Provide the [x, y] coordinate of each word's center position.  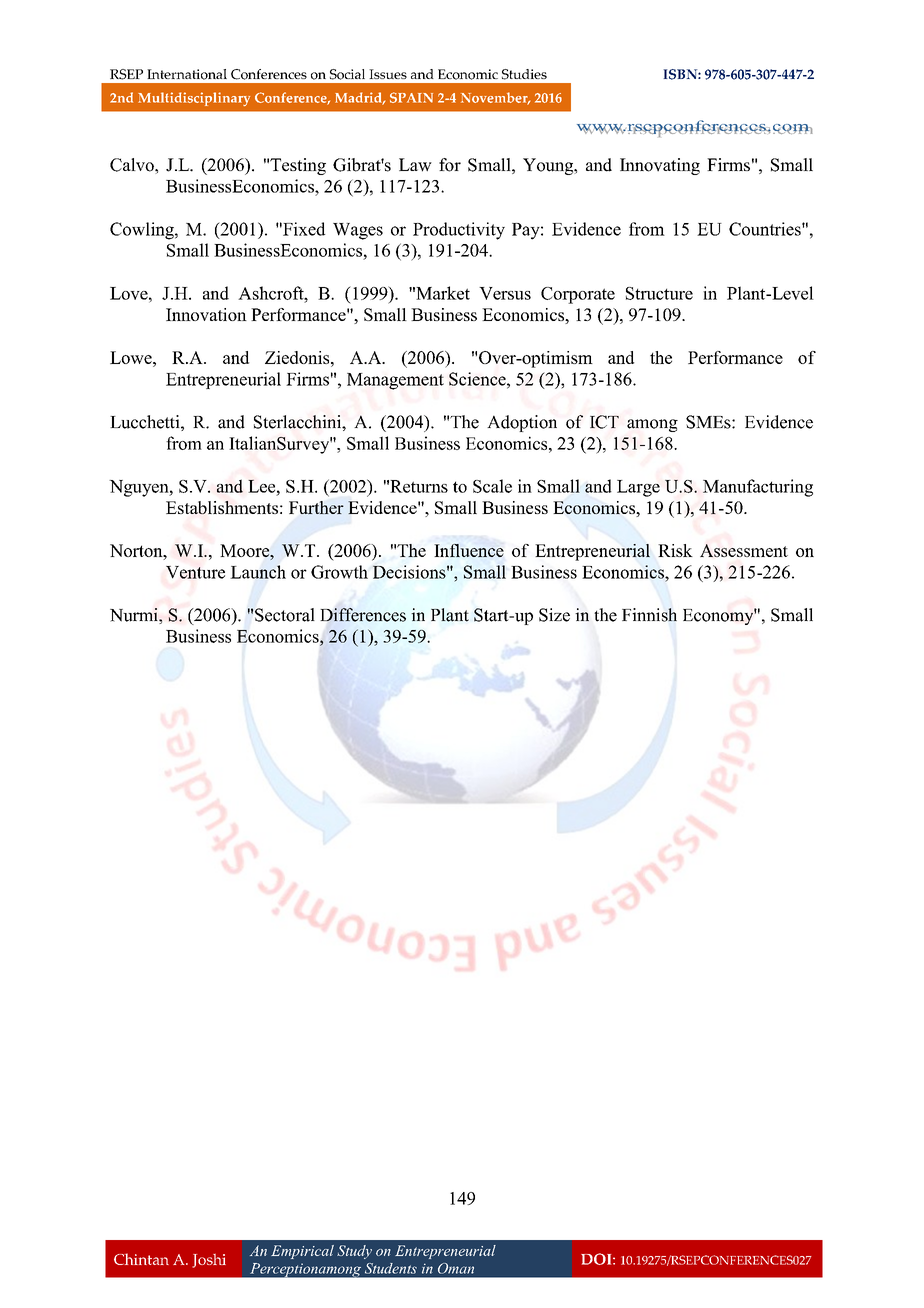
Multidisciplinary [194, 99]
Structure [659, 293]
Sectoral [285, 615]
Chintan [141, 1259]
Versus [505, 293]
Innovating [660, 166]
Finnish [649, 615]
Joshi [209, 1261]
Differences [363, 615]
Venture [195, 572]
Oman [456, 1268]
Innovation [206, 314]
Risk [675, 550]
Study [354, 1252]
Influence [469, 550]
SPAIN [411, 97]
